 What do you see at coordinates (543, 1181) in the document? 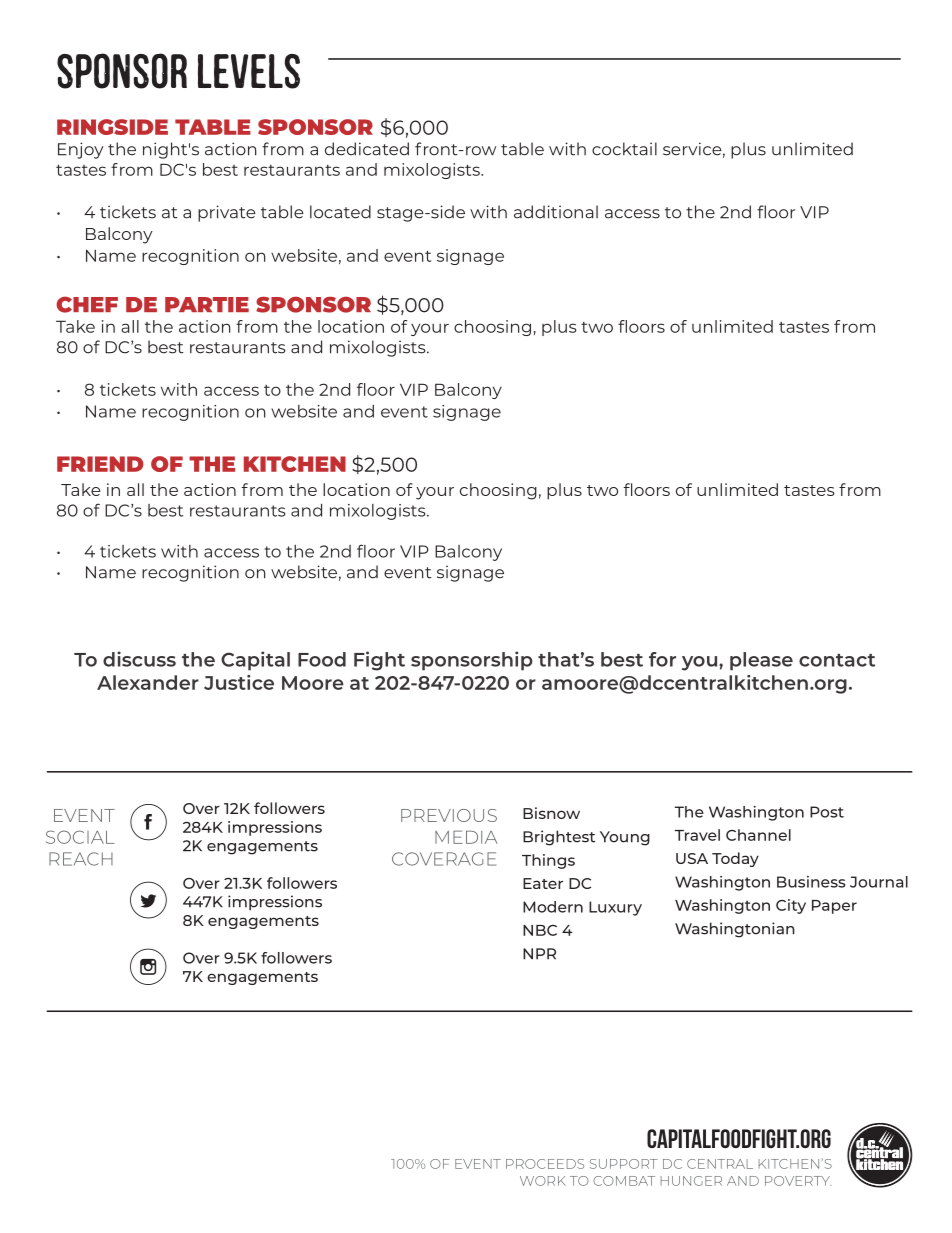
I see `WORK` at bounding box center [543, 1181].
